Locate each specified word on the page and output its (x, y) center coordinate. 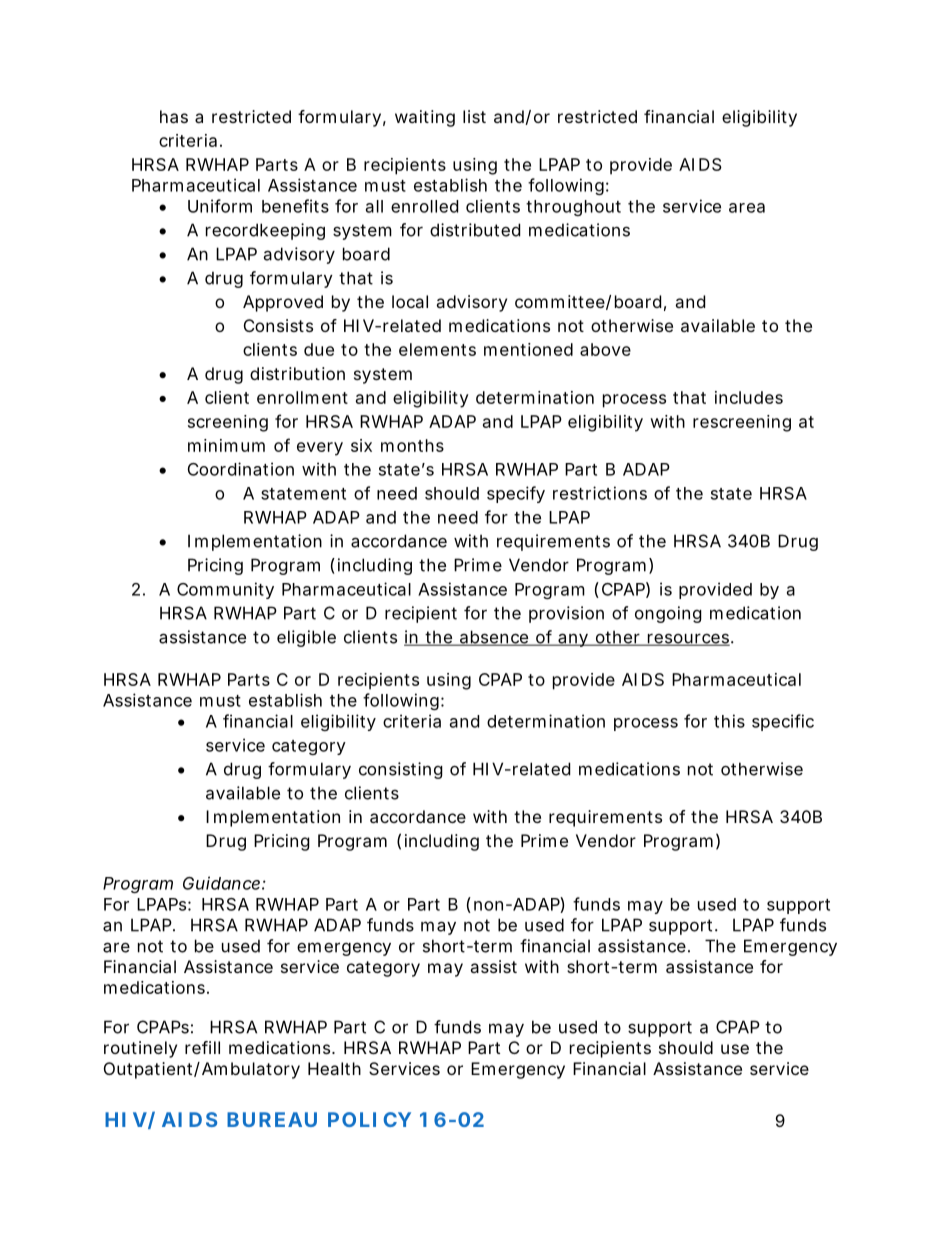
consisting (401, 770)
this (729, 721)
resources (688, 639)
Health (334, 1068)
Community (225, 590)
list (474, 116)
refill (202, 1047)
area (747, 208)
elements (437, 349)
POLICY (369, 1119)
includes (749, 397)
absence (494, 638)
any (573, 640)
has (174, 116)
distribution (297, 373)
